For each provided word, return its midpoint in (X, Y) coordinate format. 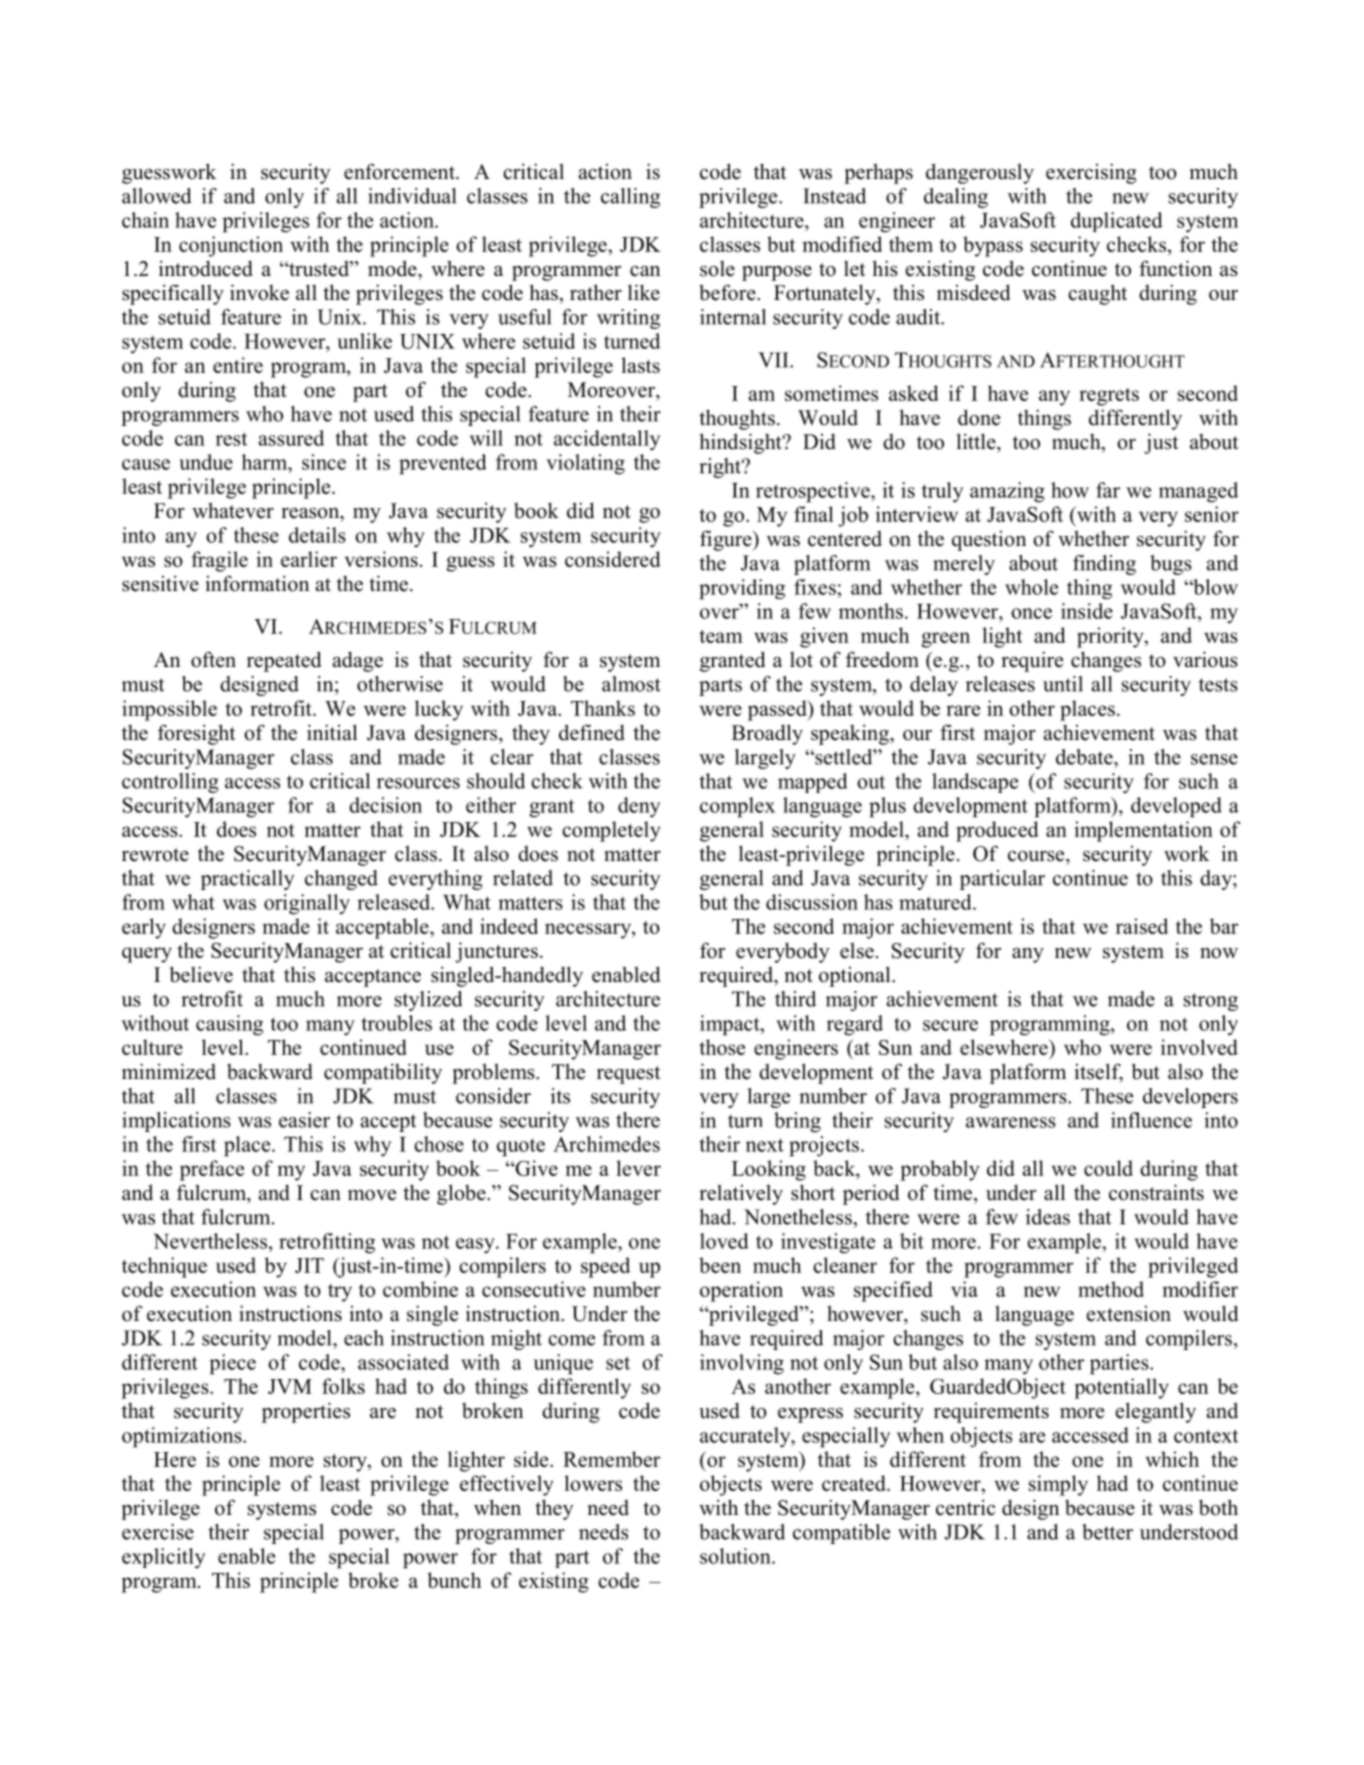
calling (630, 198)
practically (248, 880)
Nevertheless (211, 1241)
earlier (309, 559)
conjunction (231, 246)
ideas (1048, 1217)
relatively (741, 1194)
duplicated (1117, 222)
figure (727, 540)
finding (1104, 565)
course (1037, 856)
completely (611, 831)
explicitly (163, 1558)
